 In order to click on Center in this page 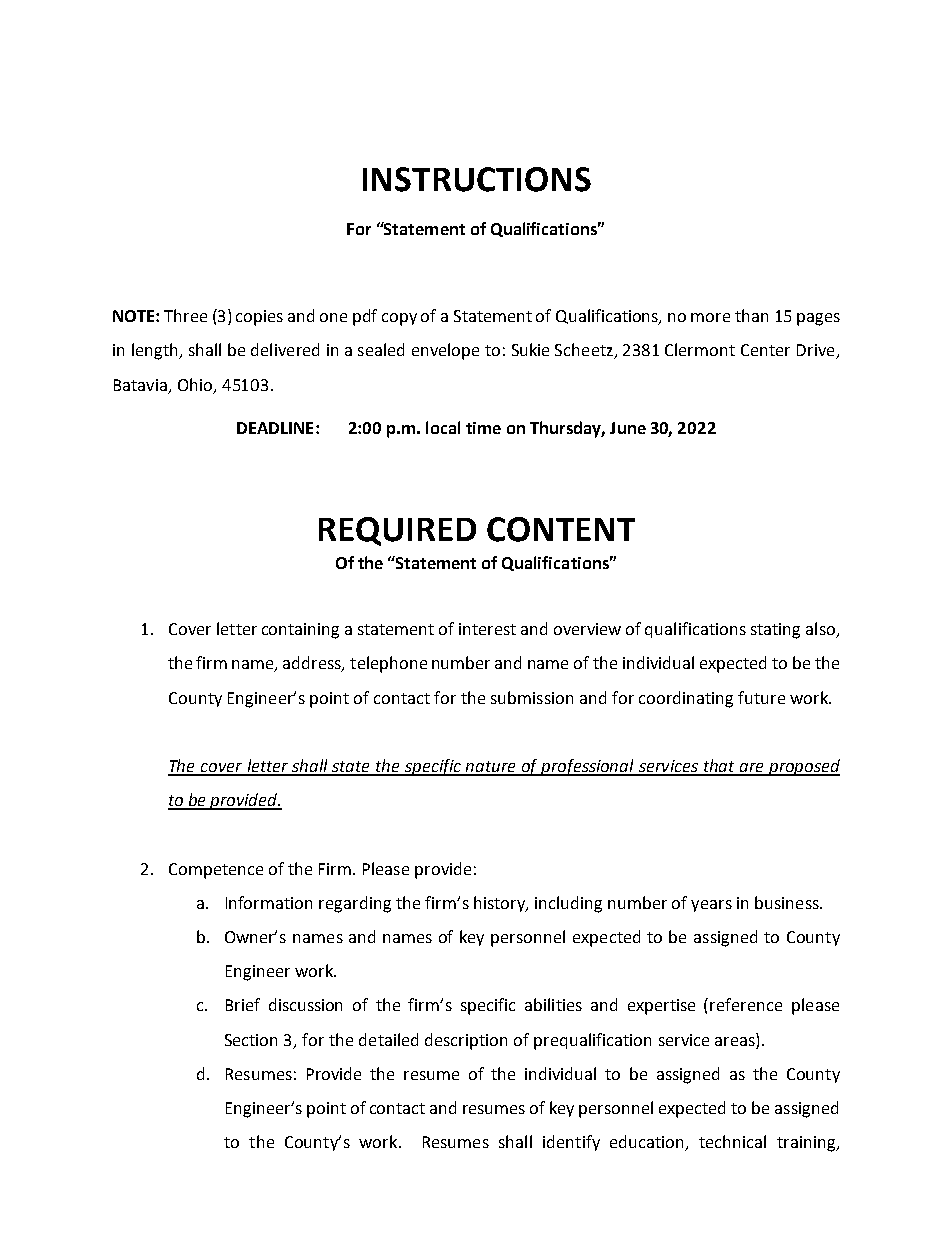, I will do `click(765, 350)`.
